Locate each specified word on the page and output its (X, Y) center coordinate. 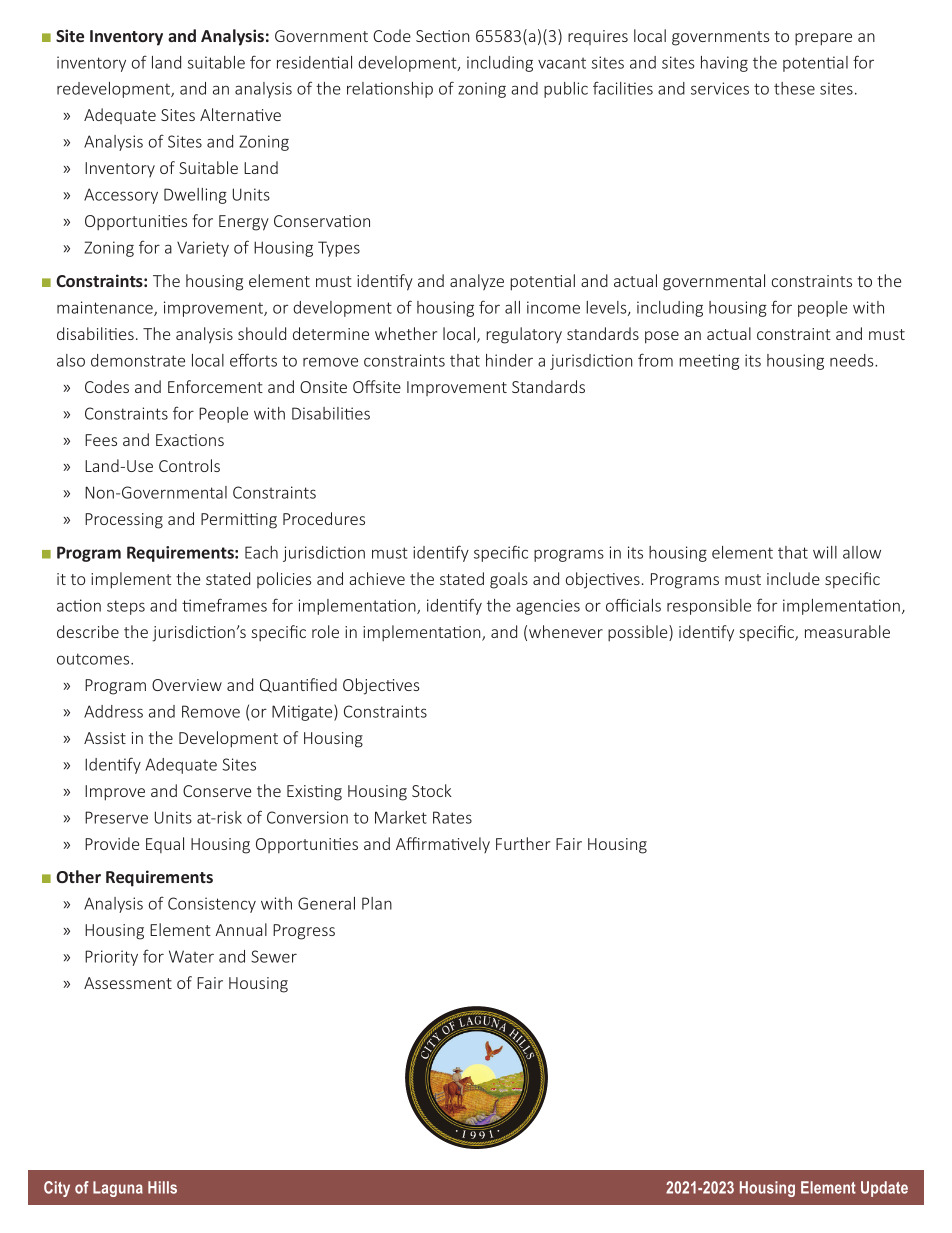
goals (509, 580)
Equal (165, 845)
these (794, 88)
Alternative (240, 114)
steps (126, 607)
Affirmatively (443, 845)
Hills (162, 1187)
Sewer (274, 956)
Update (884, 1189)
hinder (509, 360)
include (793, 578)
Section (442, 36)
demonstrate (138, 360)
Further (523, 843)
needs (853, 360)
